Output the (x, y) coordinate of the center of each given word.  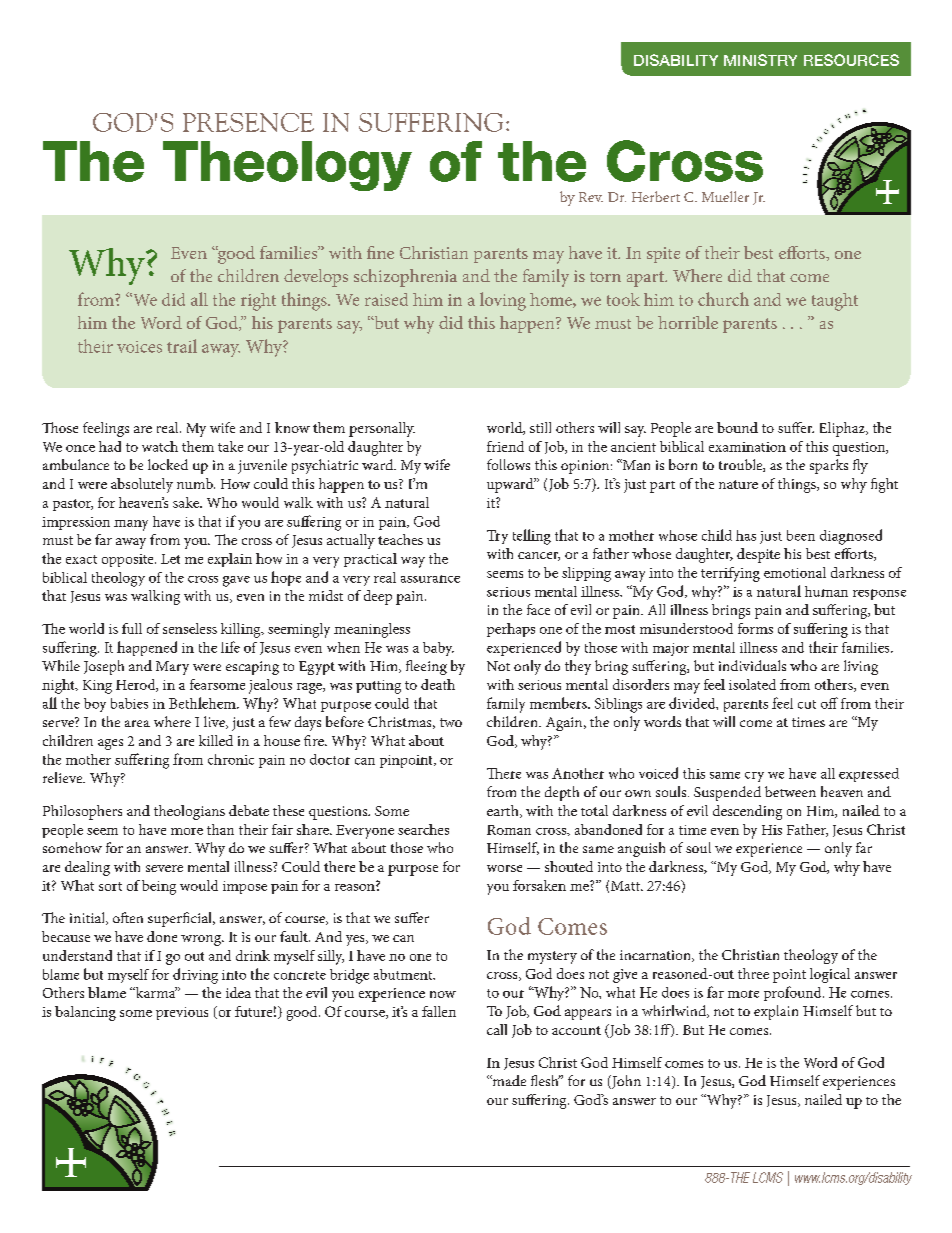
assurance (430, 579)
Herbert (656, 196)
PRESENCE (248, 122)
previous (182, 1013)
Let (170, 559)
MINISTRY (760, 60)
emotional (795, 572)
